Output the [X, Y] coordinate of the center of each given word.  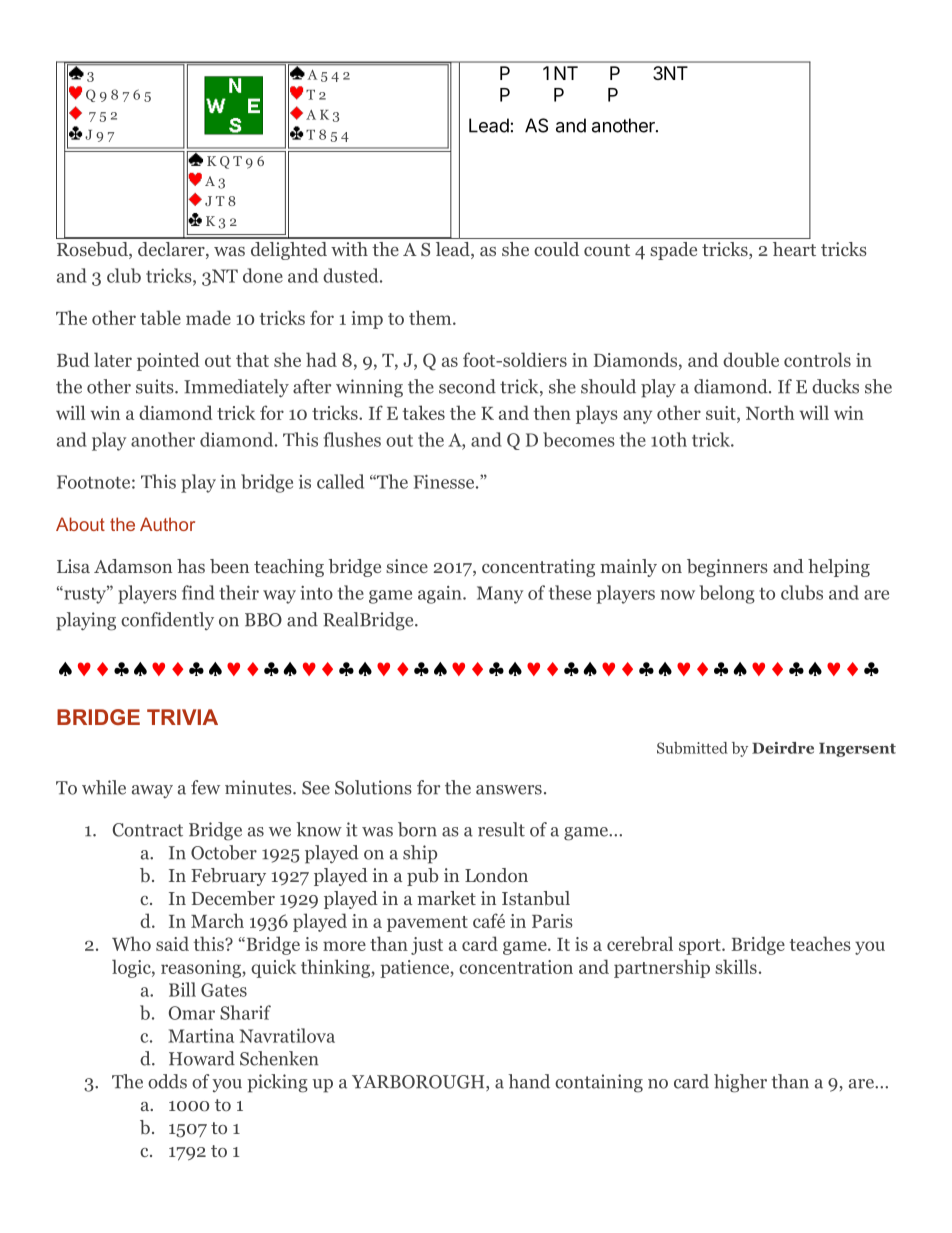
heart [794, 249]
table [160, 317]
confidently [167, 621]
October [224, 852]
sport [701, 947]
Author [167, 524]
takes [424, 412]
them [431, 317]
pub [423, 877]
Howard [202, 1058]
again [441, 595]
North [770, 412]
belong [727, 594]
